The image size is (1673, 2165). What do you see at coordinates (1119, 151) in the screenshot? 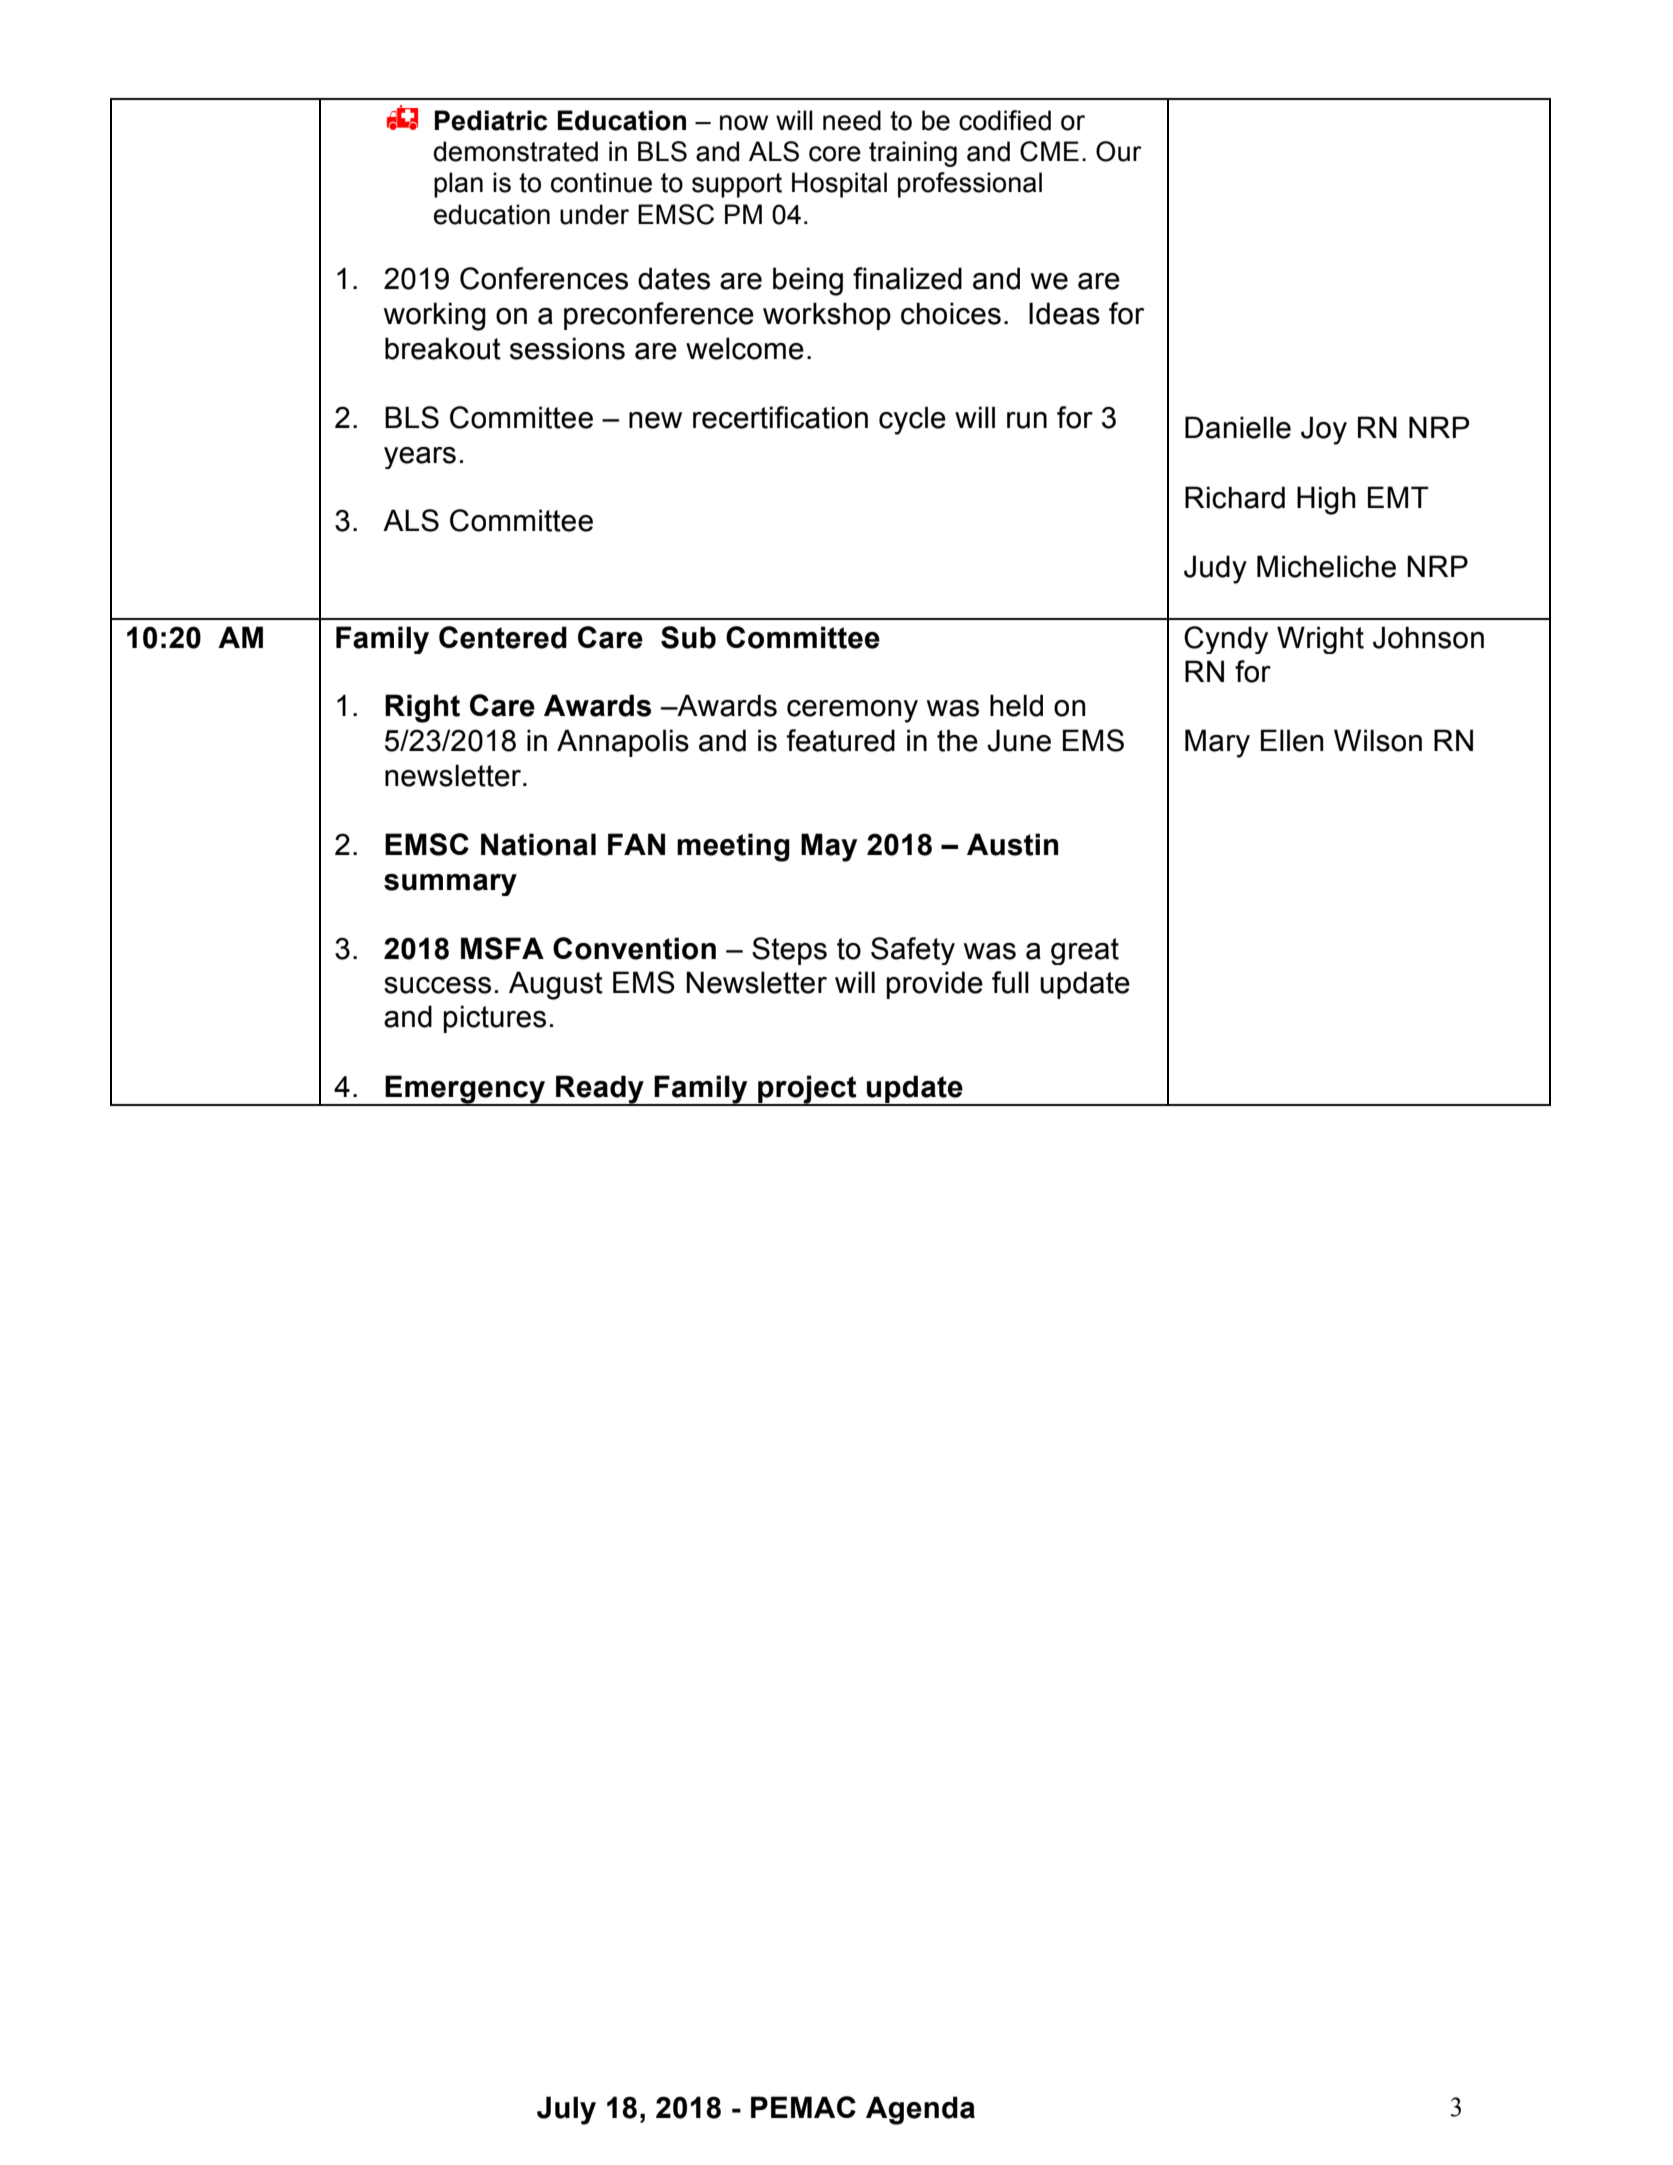
I see `Our` at bounding box center [1119, 151].
